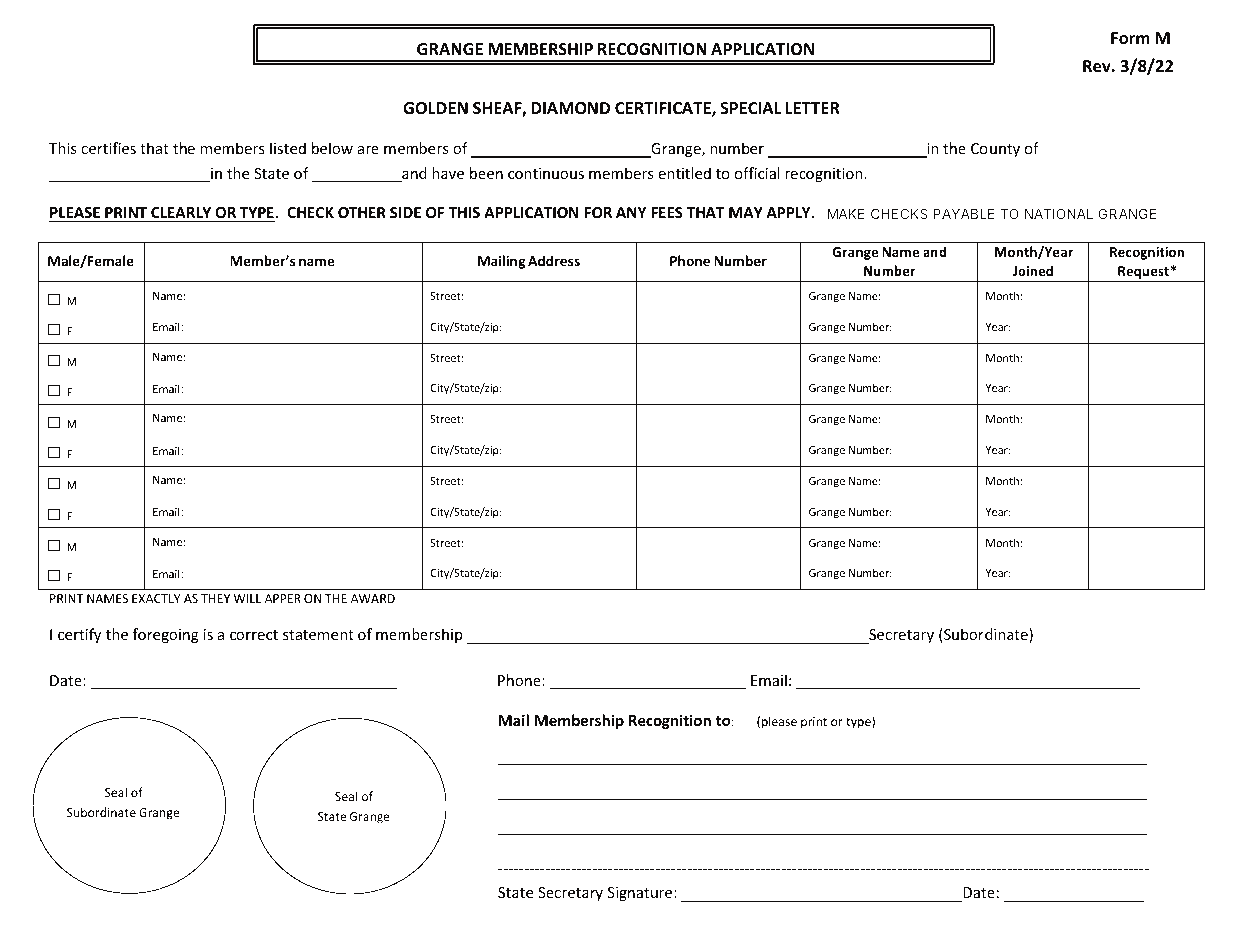 The image size is (1233, 952). What do you see at coordinates (631, 212) in the screenshot?
I see `ANY` at bounding box center [631, 212].
